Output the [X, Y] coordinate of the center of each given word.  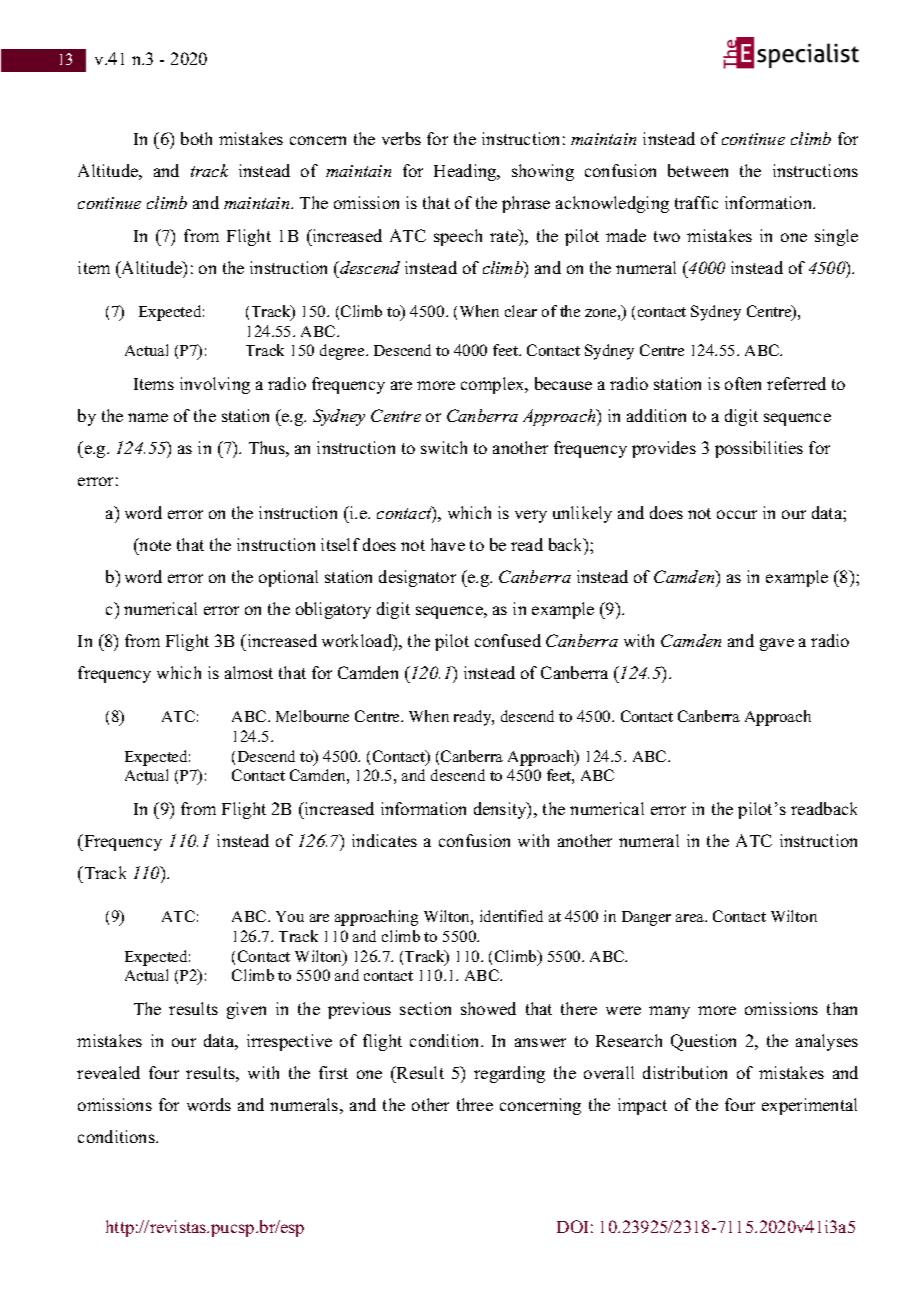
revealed [108, 1072]
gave [777, 644]
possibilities [759, 449]
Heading [466, 172]
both [196, 138]
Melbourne [312, 716]
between [698, 170]
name [148, 417]
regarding [509, 1074]
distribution [685, 1072]
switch [444, 447]
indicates [384, 840]
